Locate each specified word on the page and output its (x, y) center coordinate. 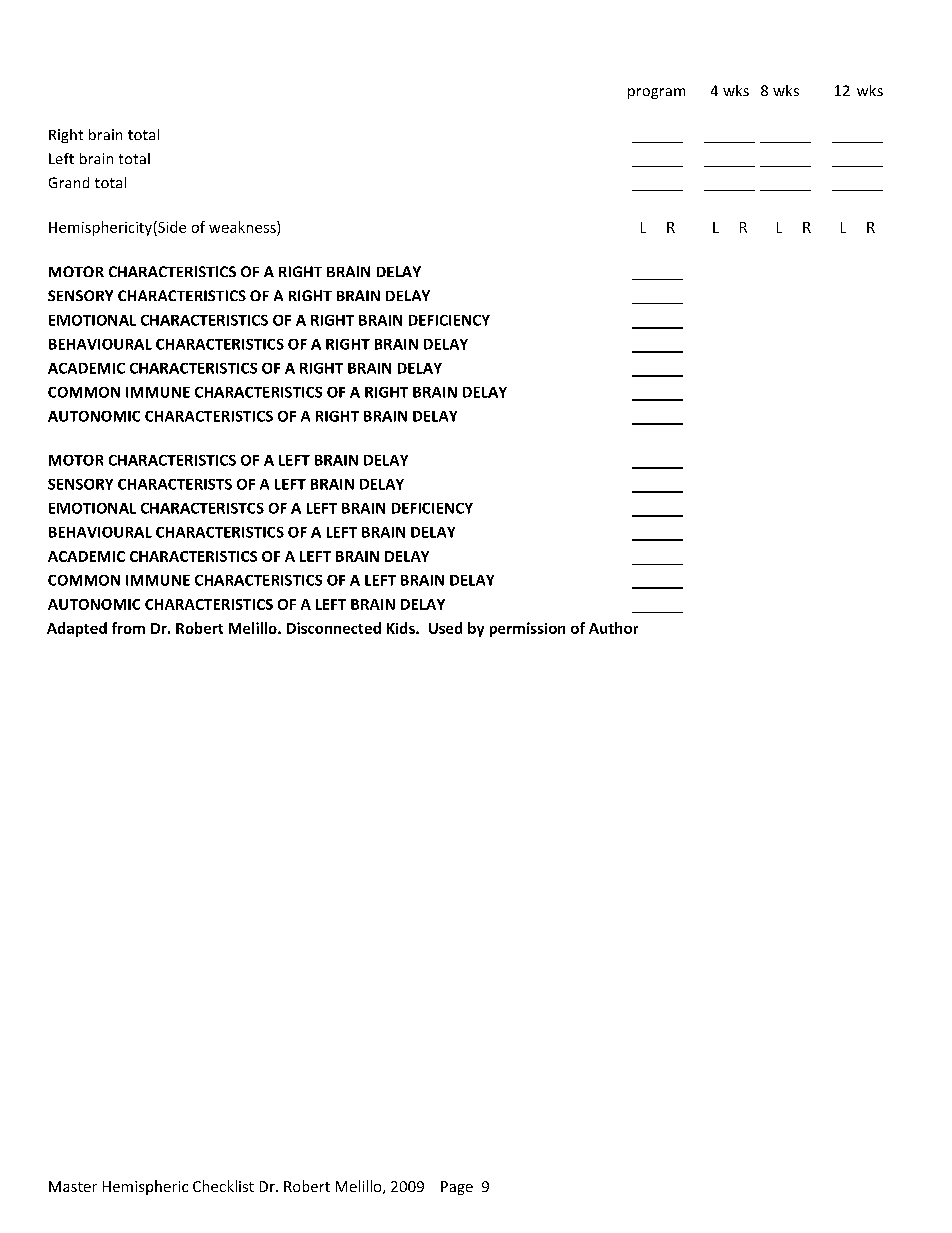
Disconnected (334, 628)
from (128, 628)
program (656, 93)
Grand (69, 182)
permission (527, 629)
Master (73, 1186)
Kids (402, 628)
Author (613, 628)
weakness (243, 227)
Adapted (77, 629)
